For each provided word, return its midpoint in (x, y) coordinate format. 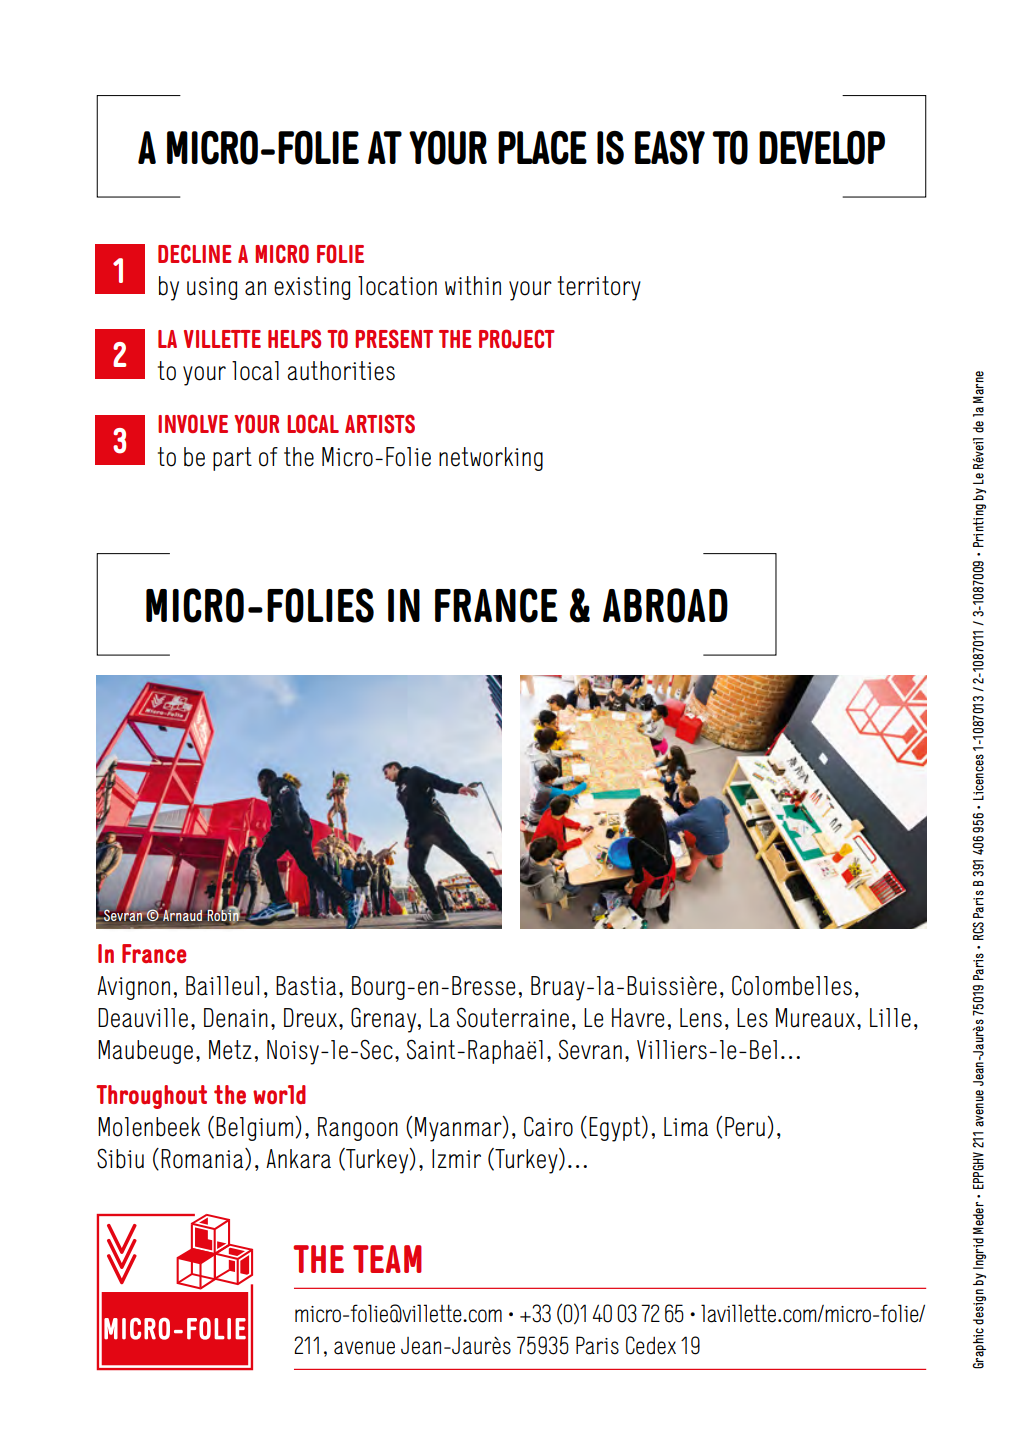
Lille (890, 1018)
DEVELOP (822, 147)
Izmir (456, 1158)
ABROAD (665, 605)
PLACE (542, 148)
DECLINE (195, 253)
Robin (223, 915)
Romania (203, 1159)
